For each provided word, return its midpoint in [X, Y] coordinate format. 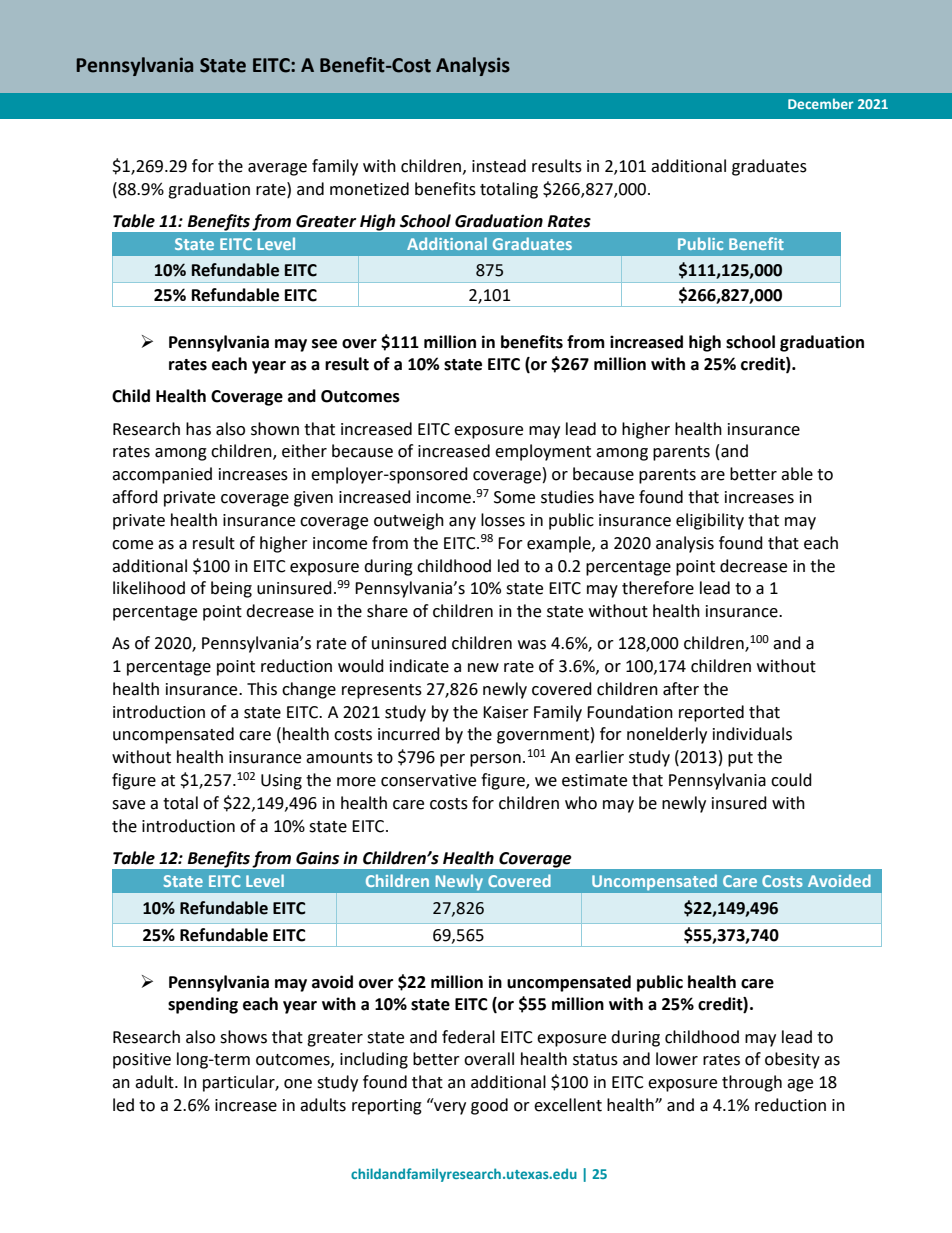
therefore [658, 588]
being [231, 589]
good [489, 1106]
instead [499, 166]
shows [243, 1037]
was [532, 645]
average [277, 169]
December [821, 103]
